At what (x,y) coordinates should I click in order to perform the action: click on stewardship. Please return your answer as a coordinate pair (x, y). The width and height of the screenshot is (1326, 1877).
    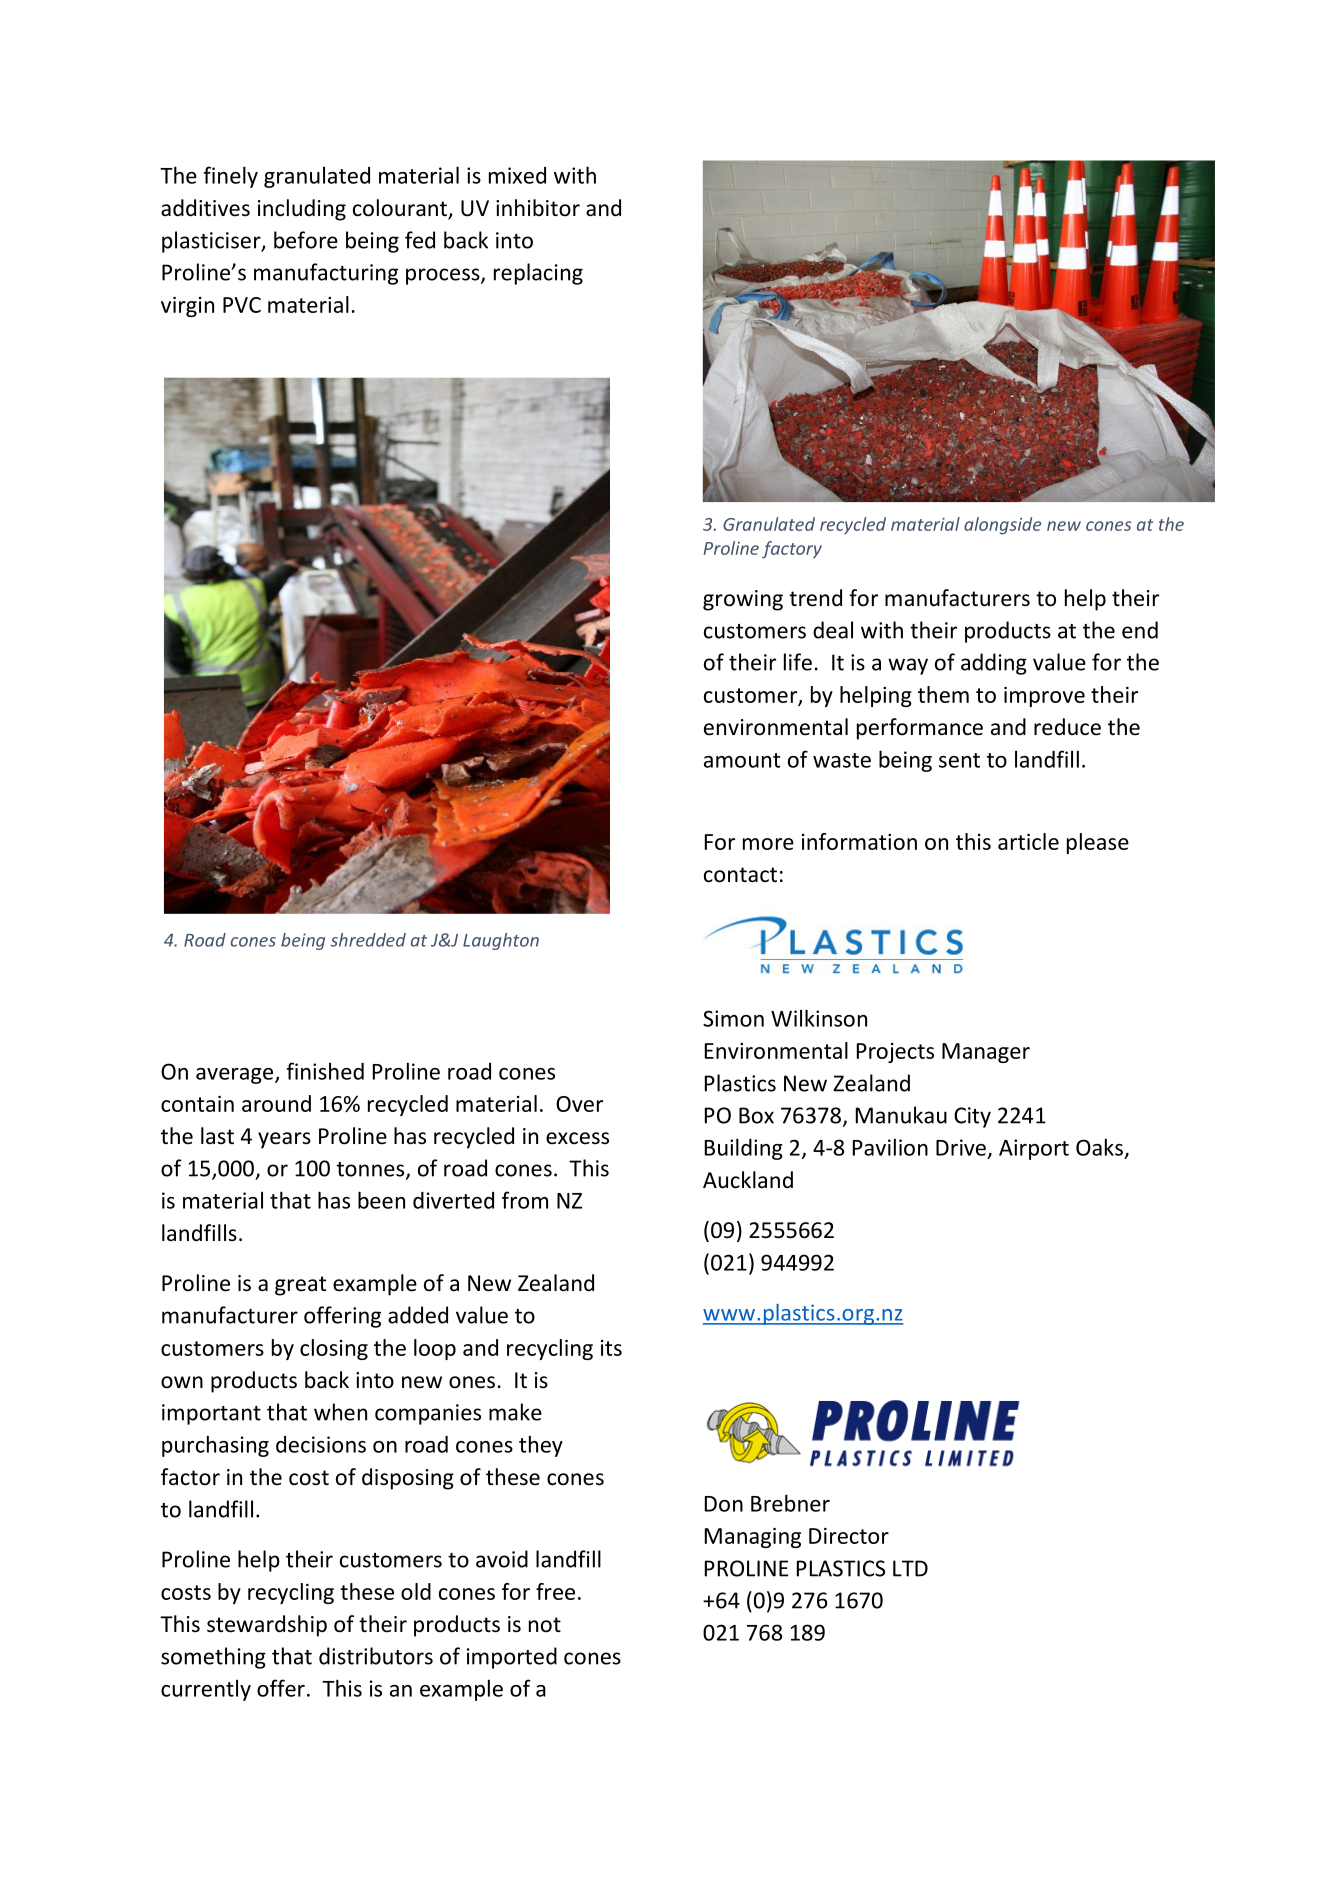
    Looking at the image, I should click on (267, 1626).
